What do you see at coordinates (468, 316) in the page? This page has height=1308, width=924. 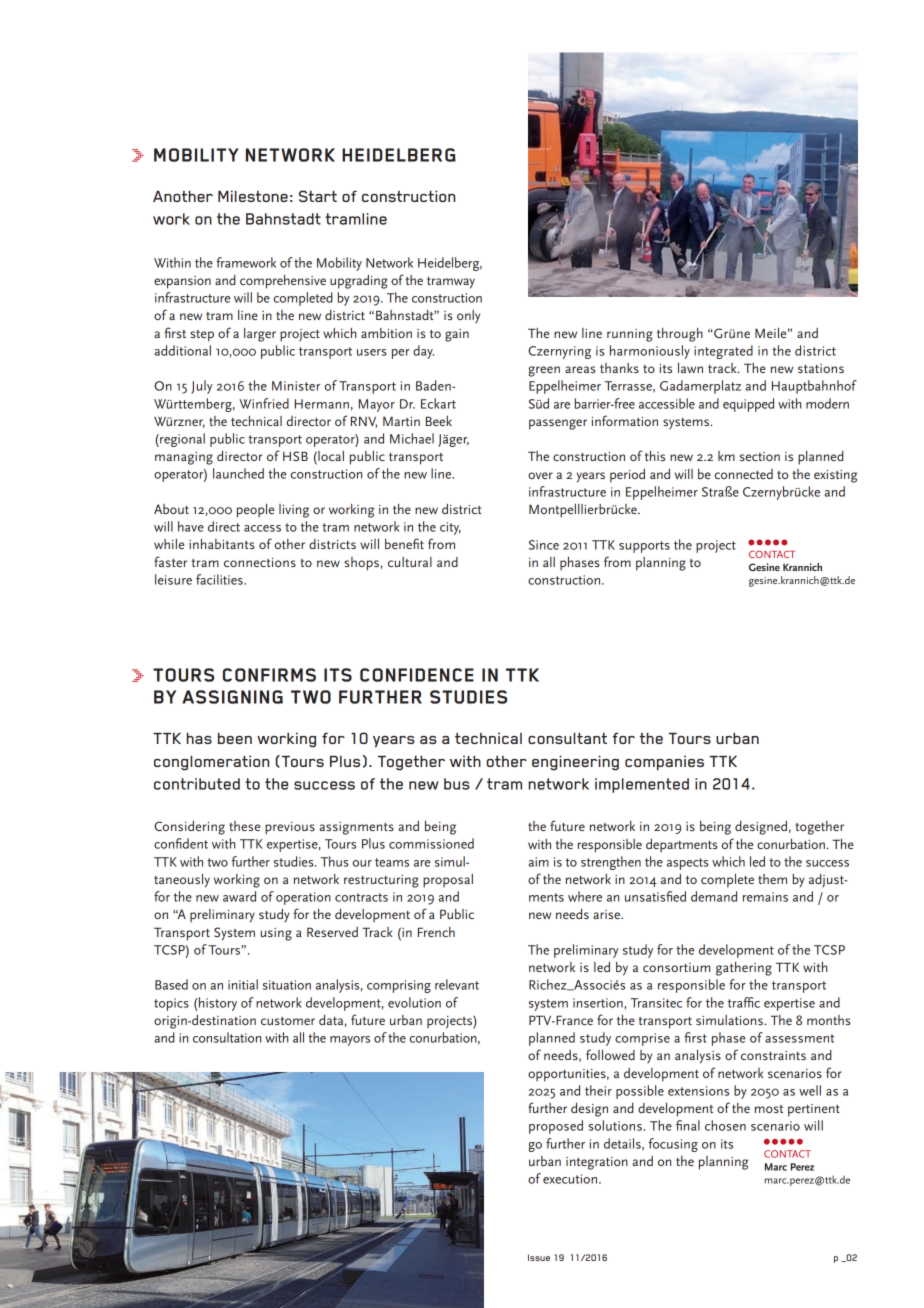 I see `only` at bounding box center [468, 316].
